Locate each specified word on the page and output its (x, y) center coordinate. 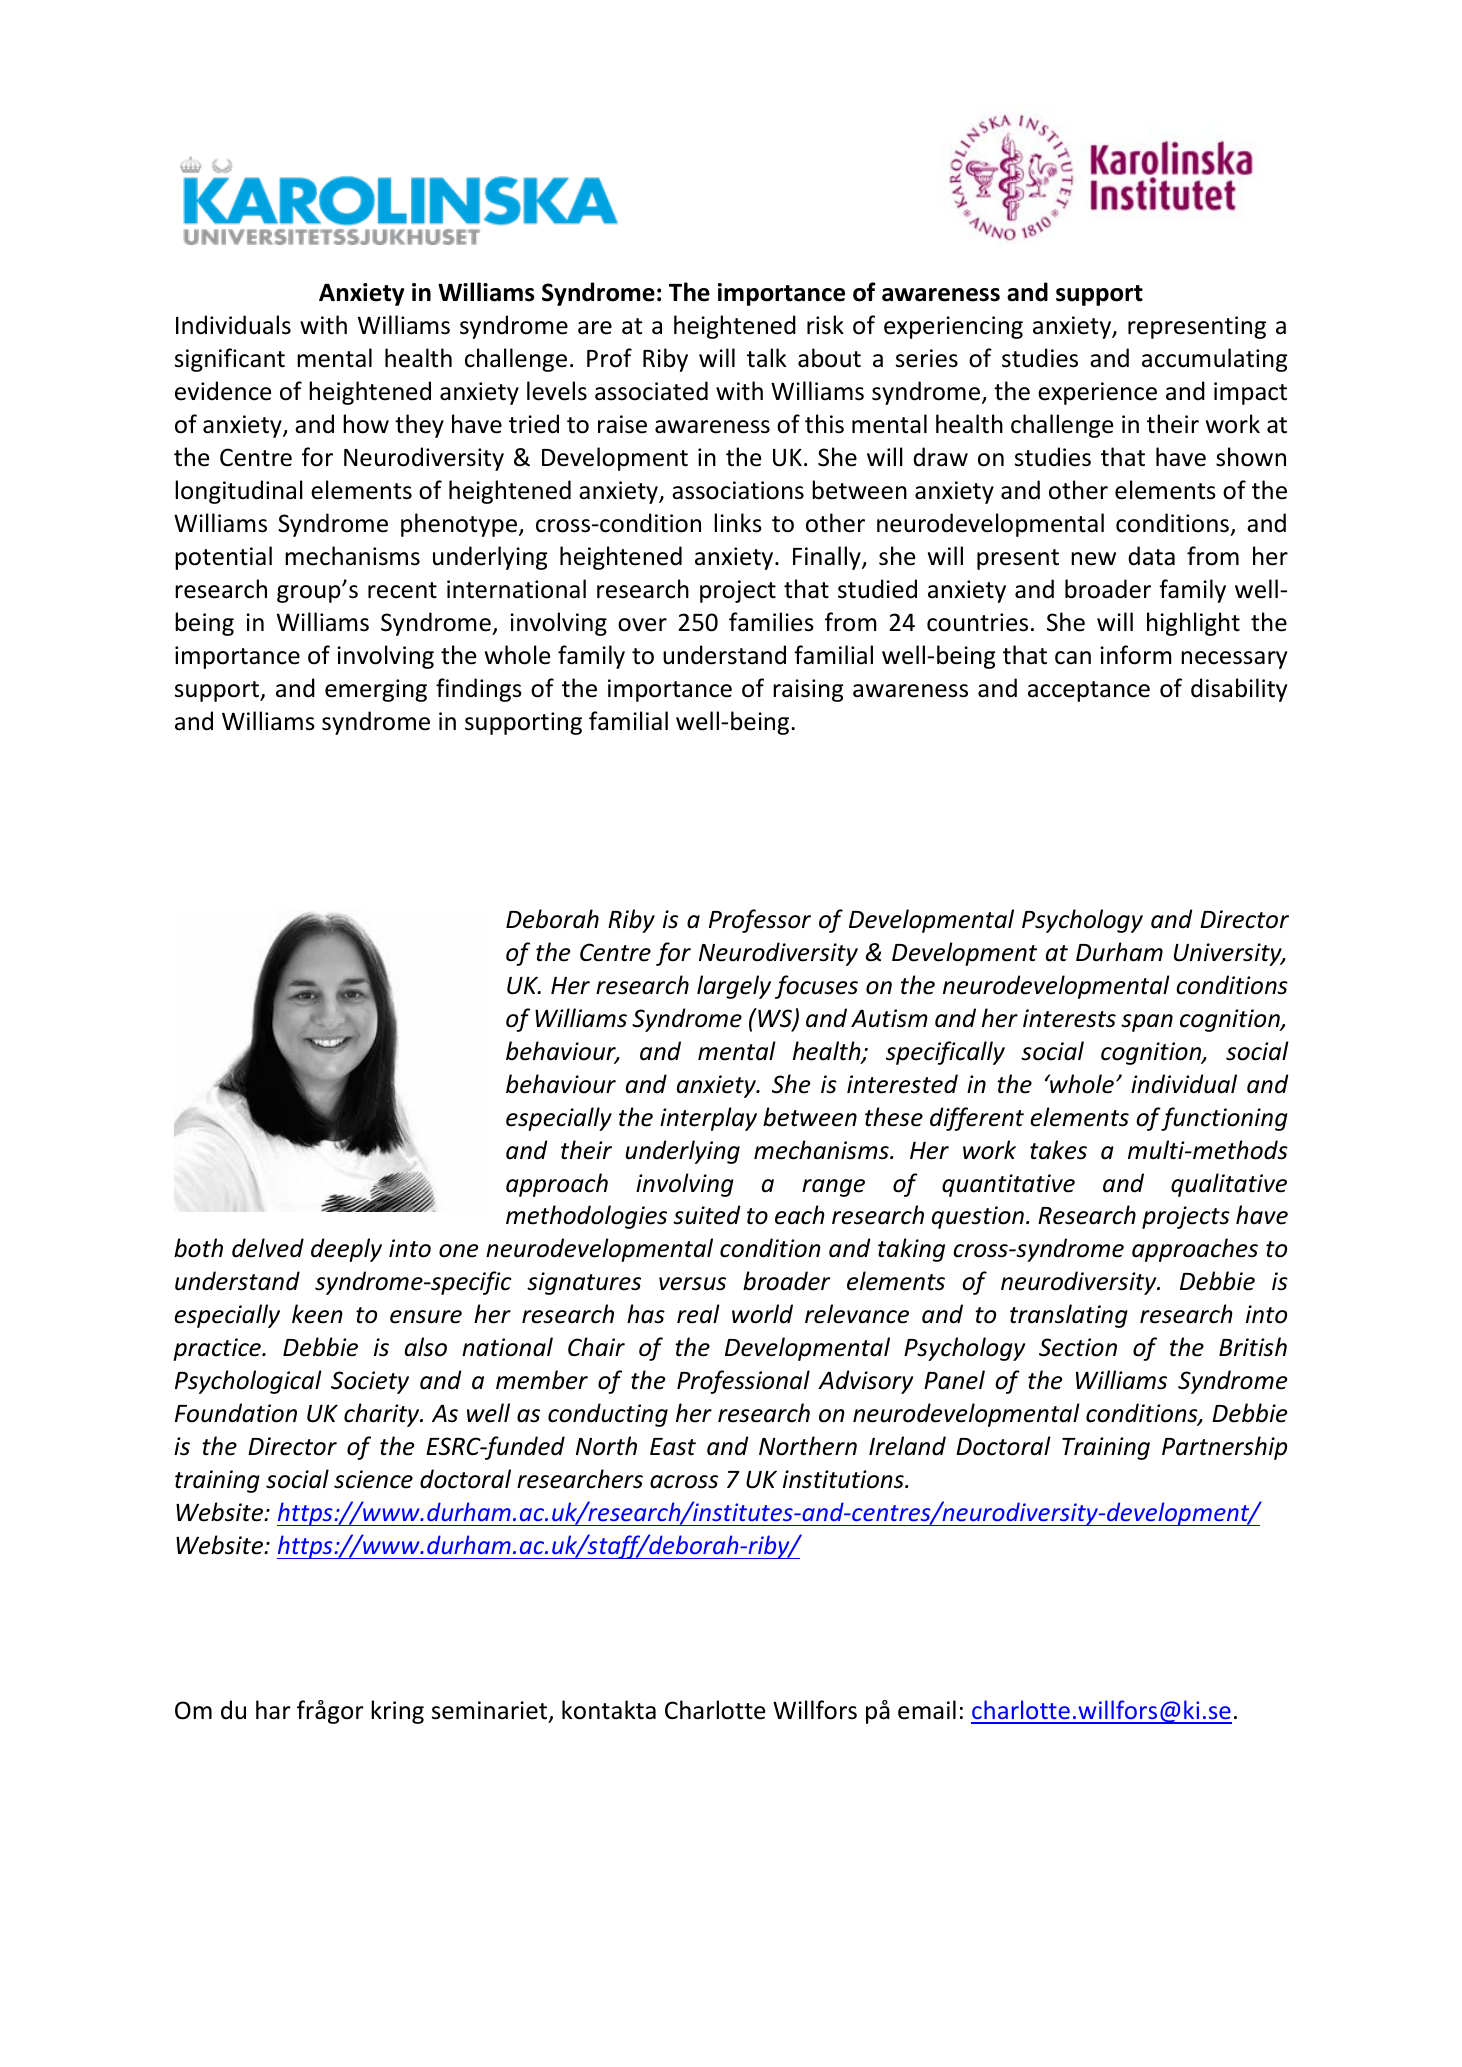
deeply (346, 1250)
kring (397, 1712)
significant (230, 360)
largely (734, 987)
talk (766, 358)
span (1147, 1023)
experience (1097, 393)
